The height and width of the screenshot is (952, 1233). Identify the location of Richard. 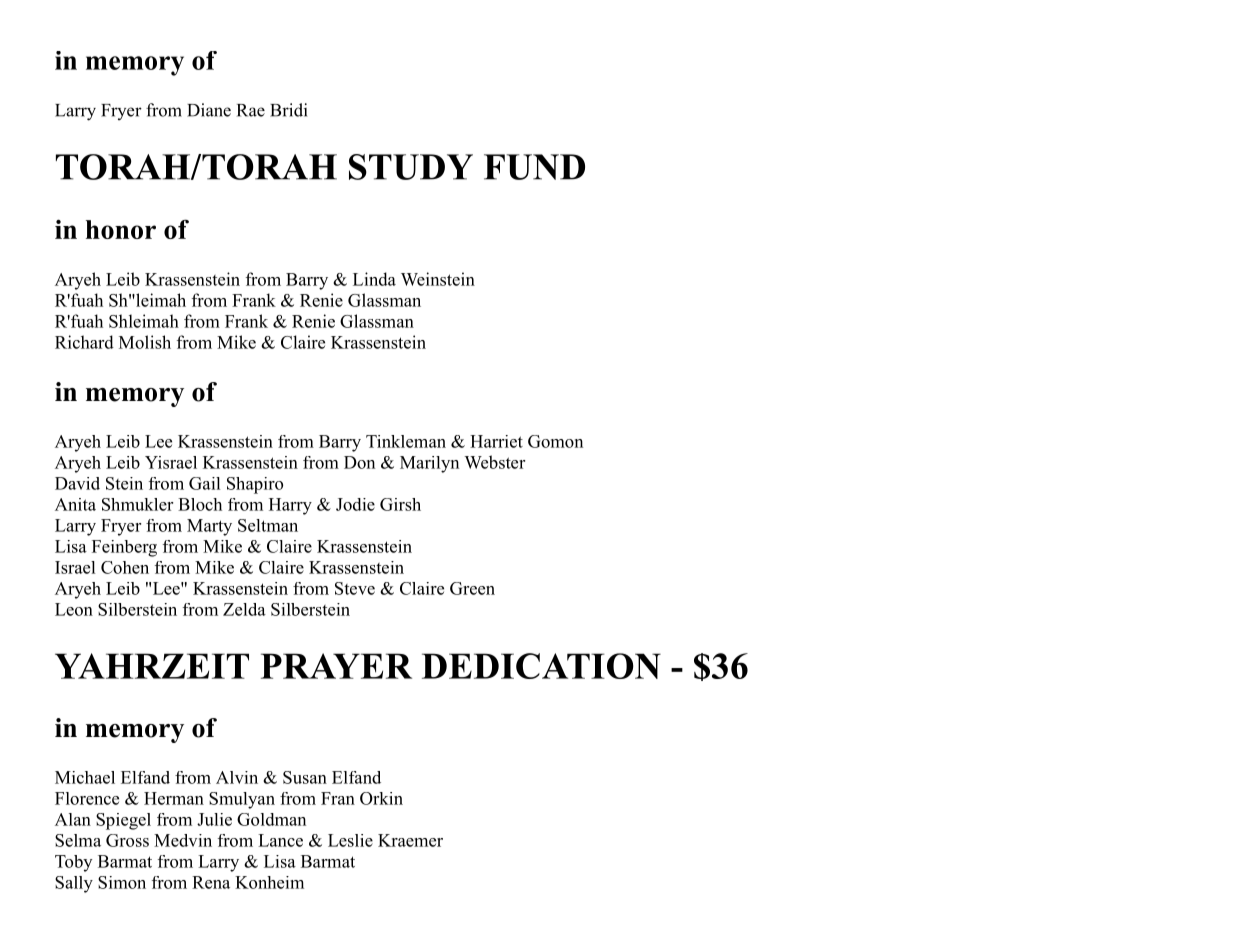
(84, 342).
